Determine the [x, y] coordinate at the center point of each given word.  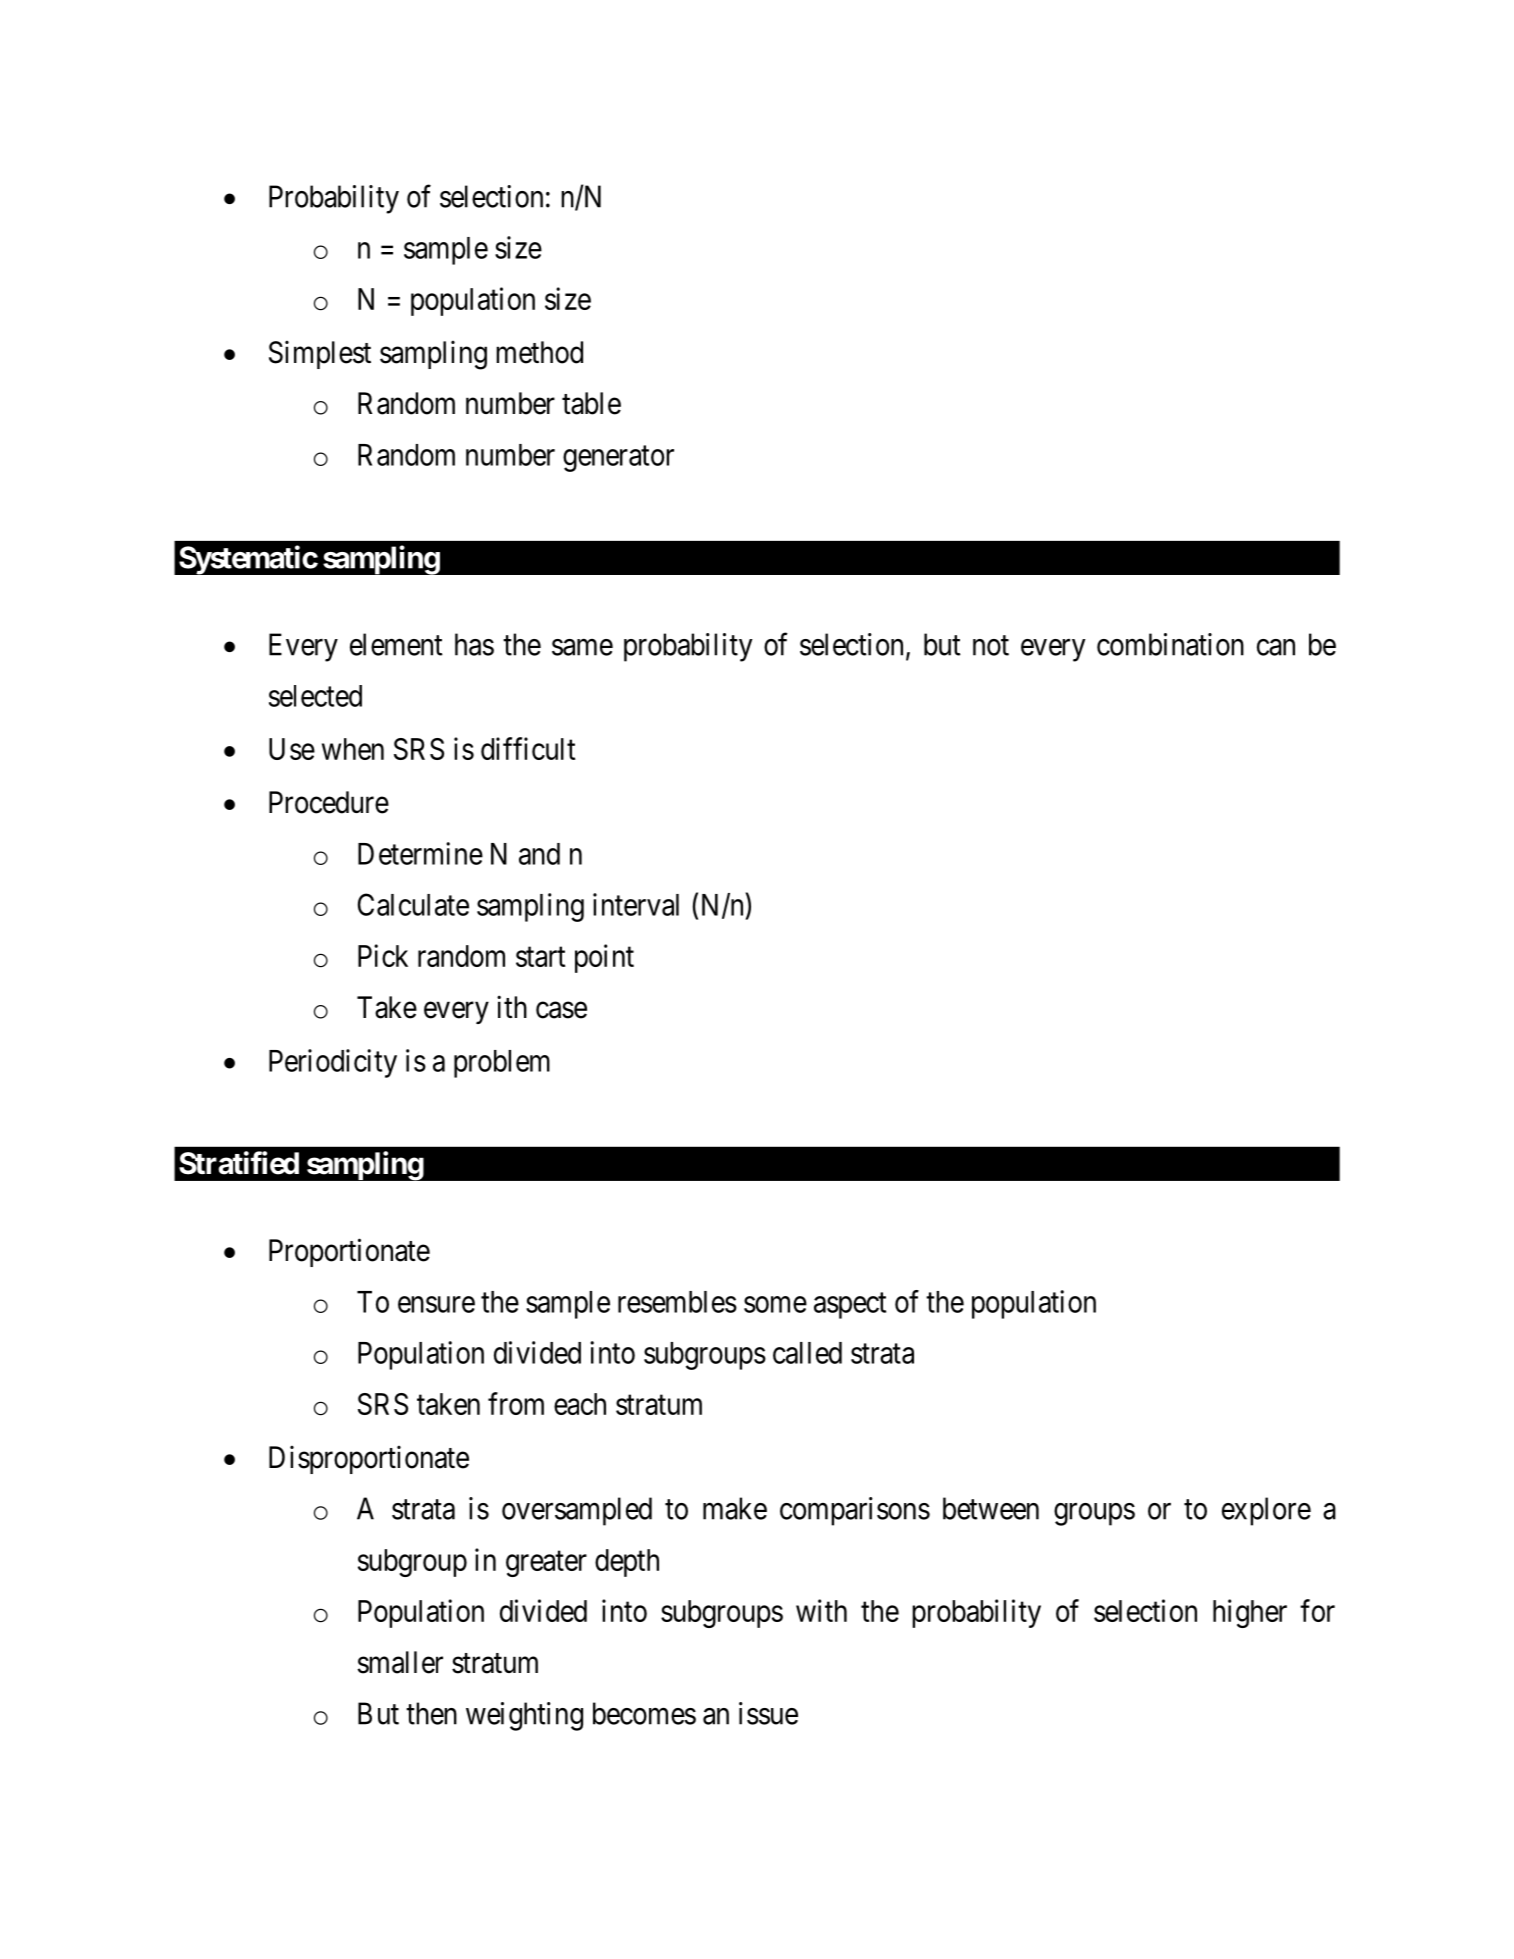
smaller [400, 1662]
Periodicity [333, 1063]
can [1276, 647]
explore [1266, 1511]
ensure [436, 1304]
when [353, 749]
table [591, 403]
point [604, 958]
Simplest [320, 355]
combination [1170, 644]
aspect [850, 1306]
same [582, 647]
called [807, 1353]
